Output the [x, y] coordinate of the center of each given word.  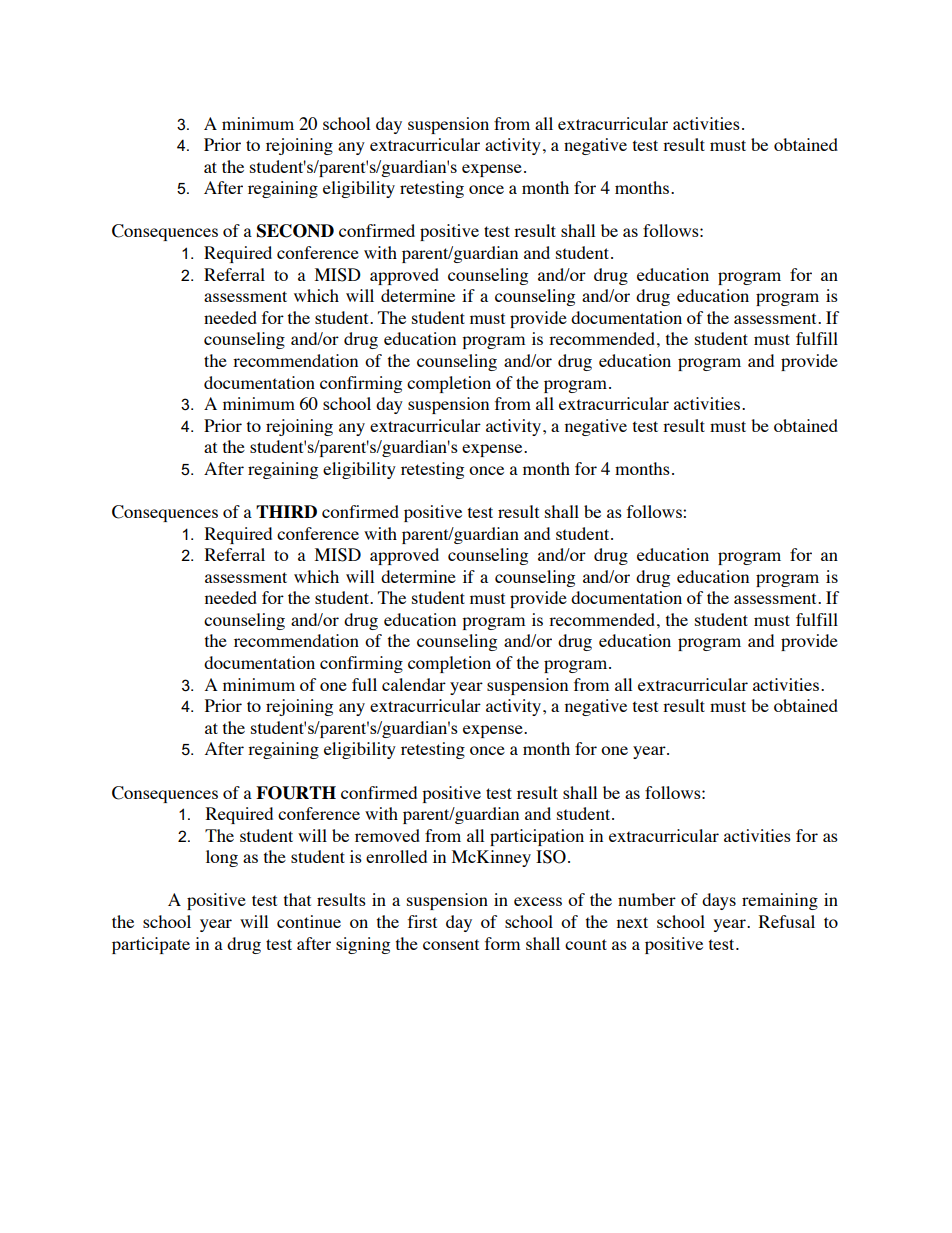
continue [309, 921]
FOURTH [296, 793]
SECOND [295, 231]
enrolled [396, 856]
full [364, 684]
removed [387, 835]
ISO [551, 857]
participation [537, 837]
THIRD [286, 511]
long [222, 858]
